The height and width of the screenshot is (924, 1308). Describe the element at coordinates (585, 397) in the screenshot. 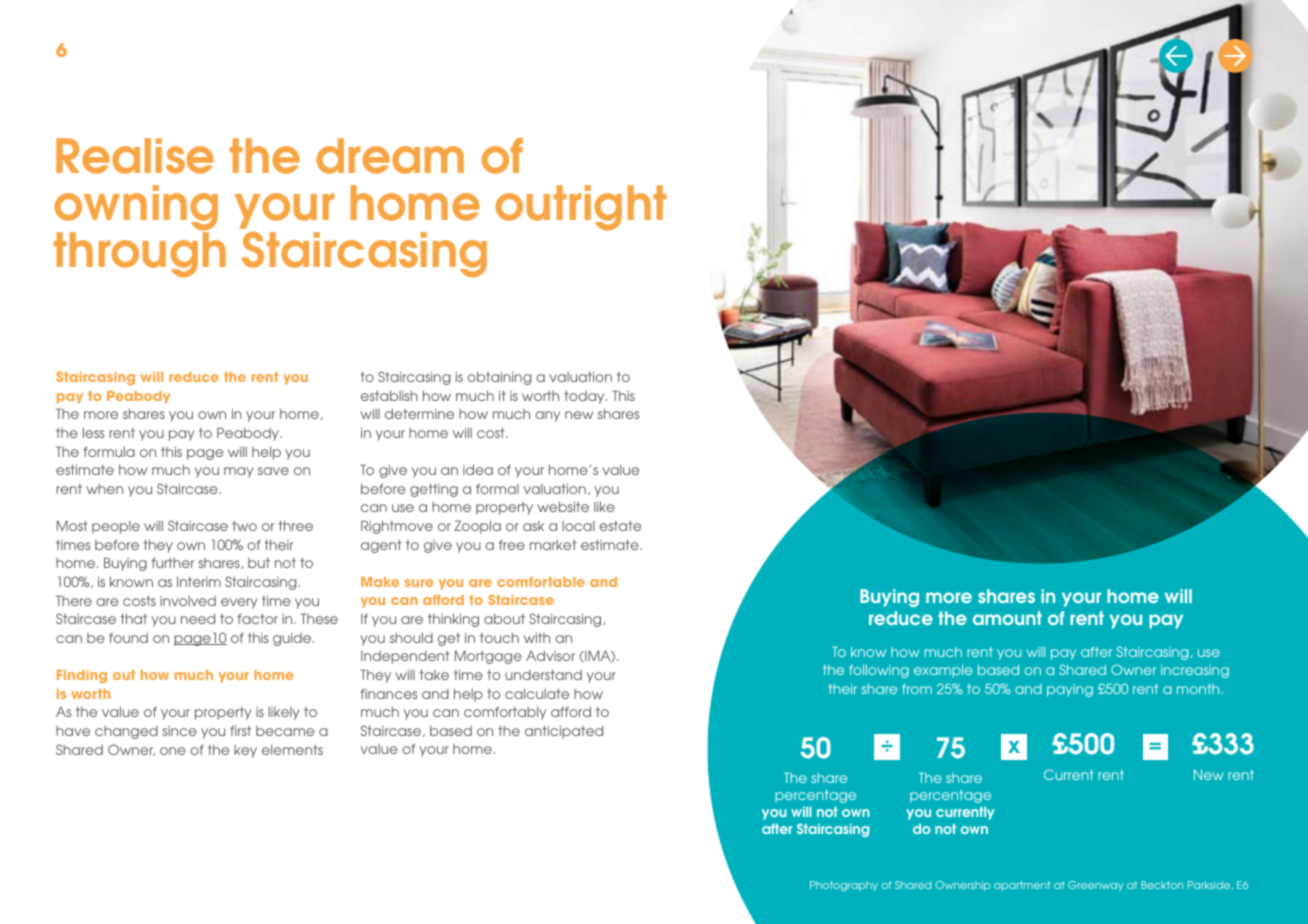

I see `today` at that location.
